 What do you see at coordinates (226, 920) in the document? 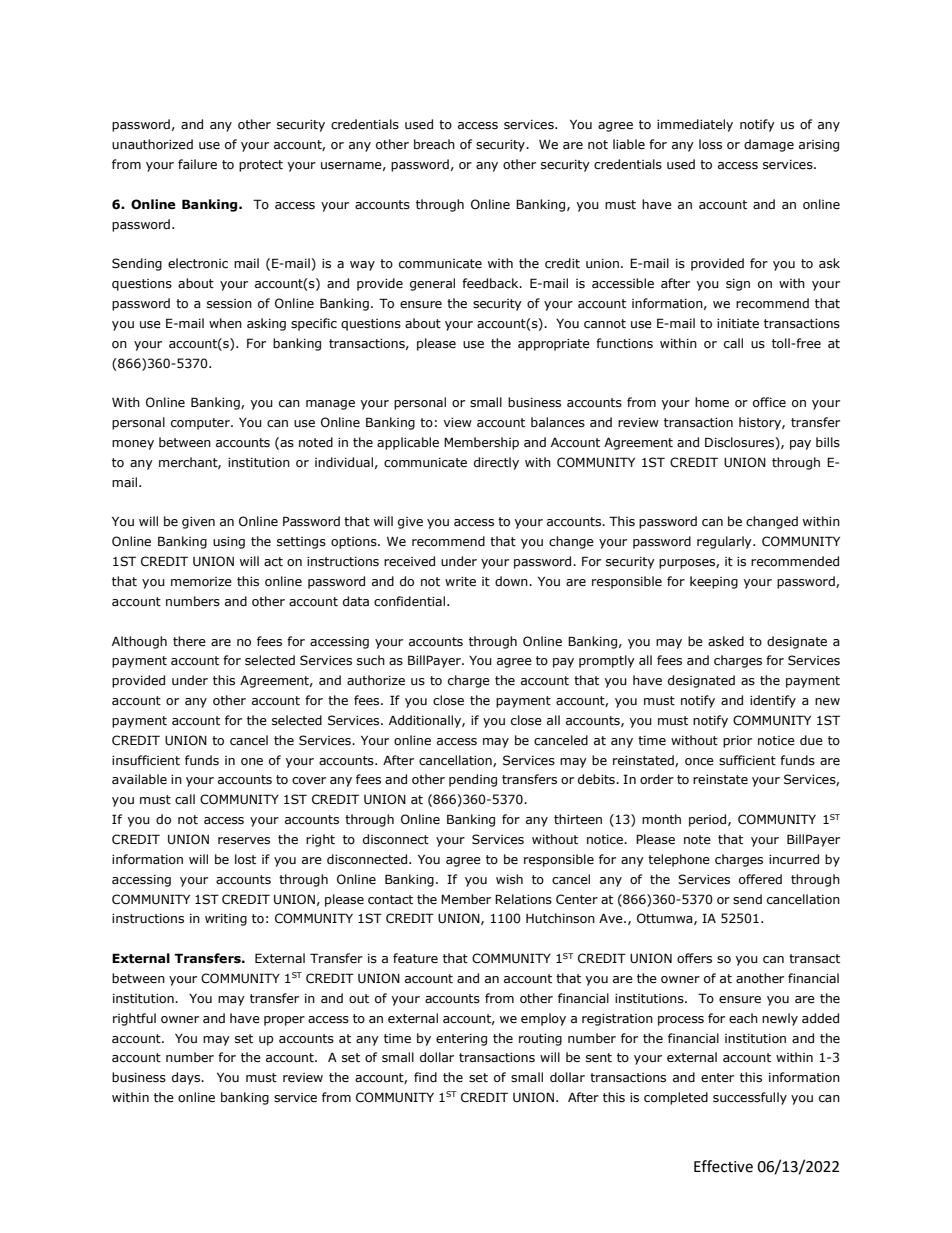
I see `writing` at bounding box center [226, 920].
